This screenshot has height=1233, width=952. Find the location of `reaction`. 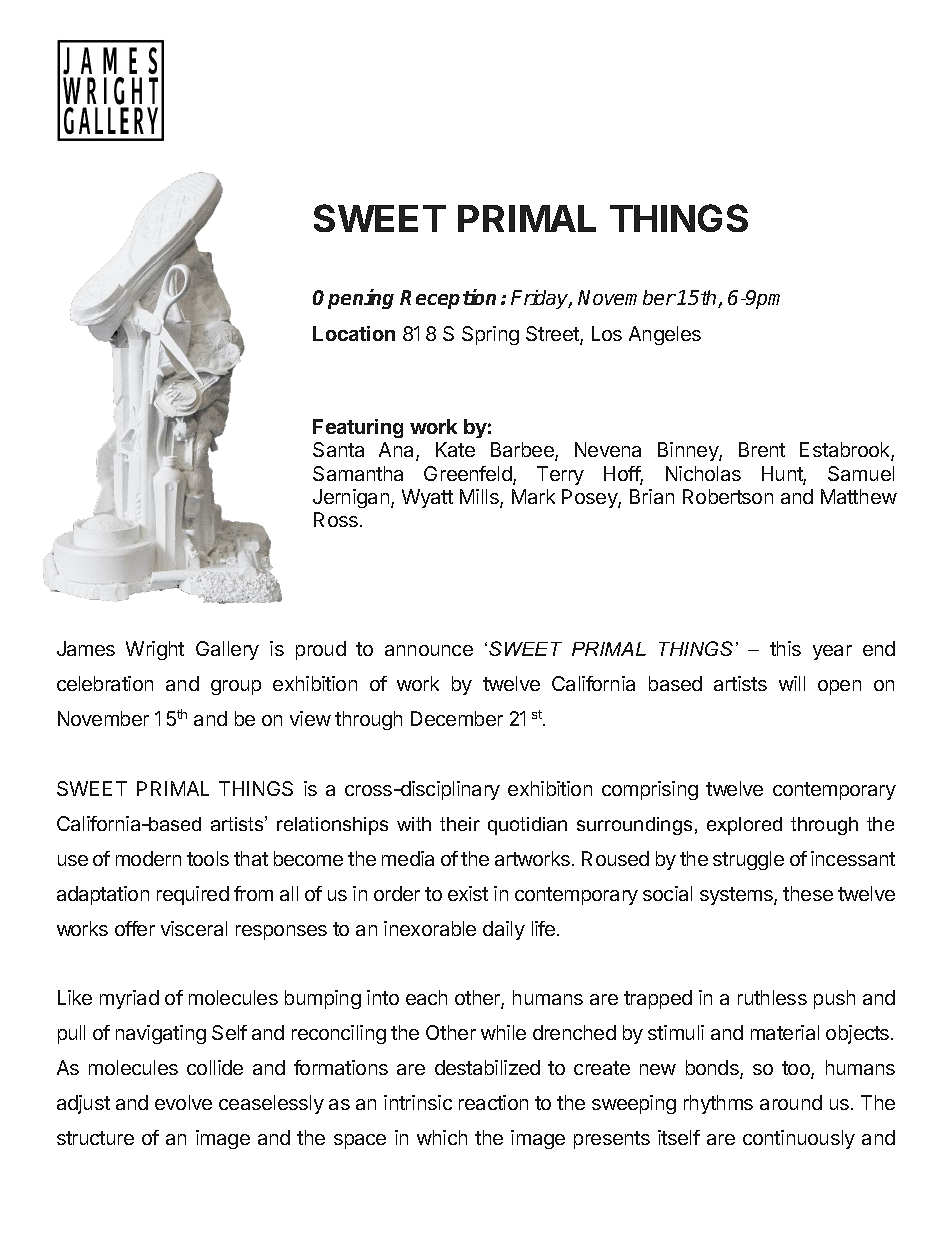

reaction is located at coordinates (493, 1102).
